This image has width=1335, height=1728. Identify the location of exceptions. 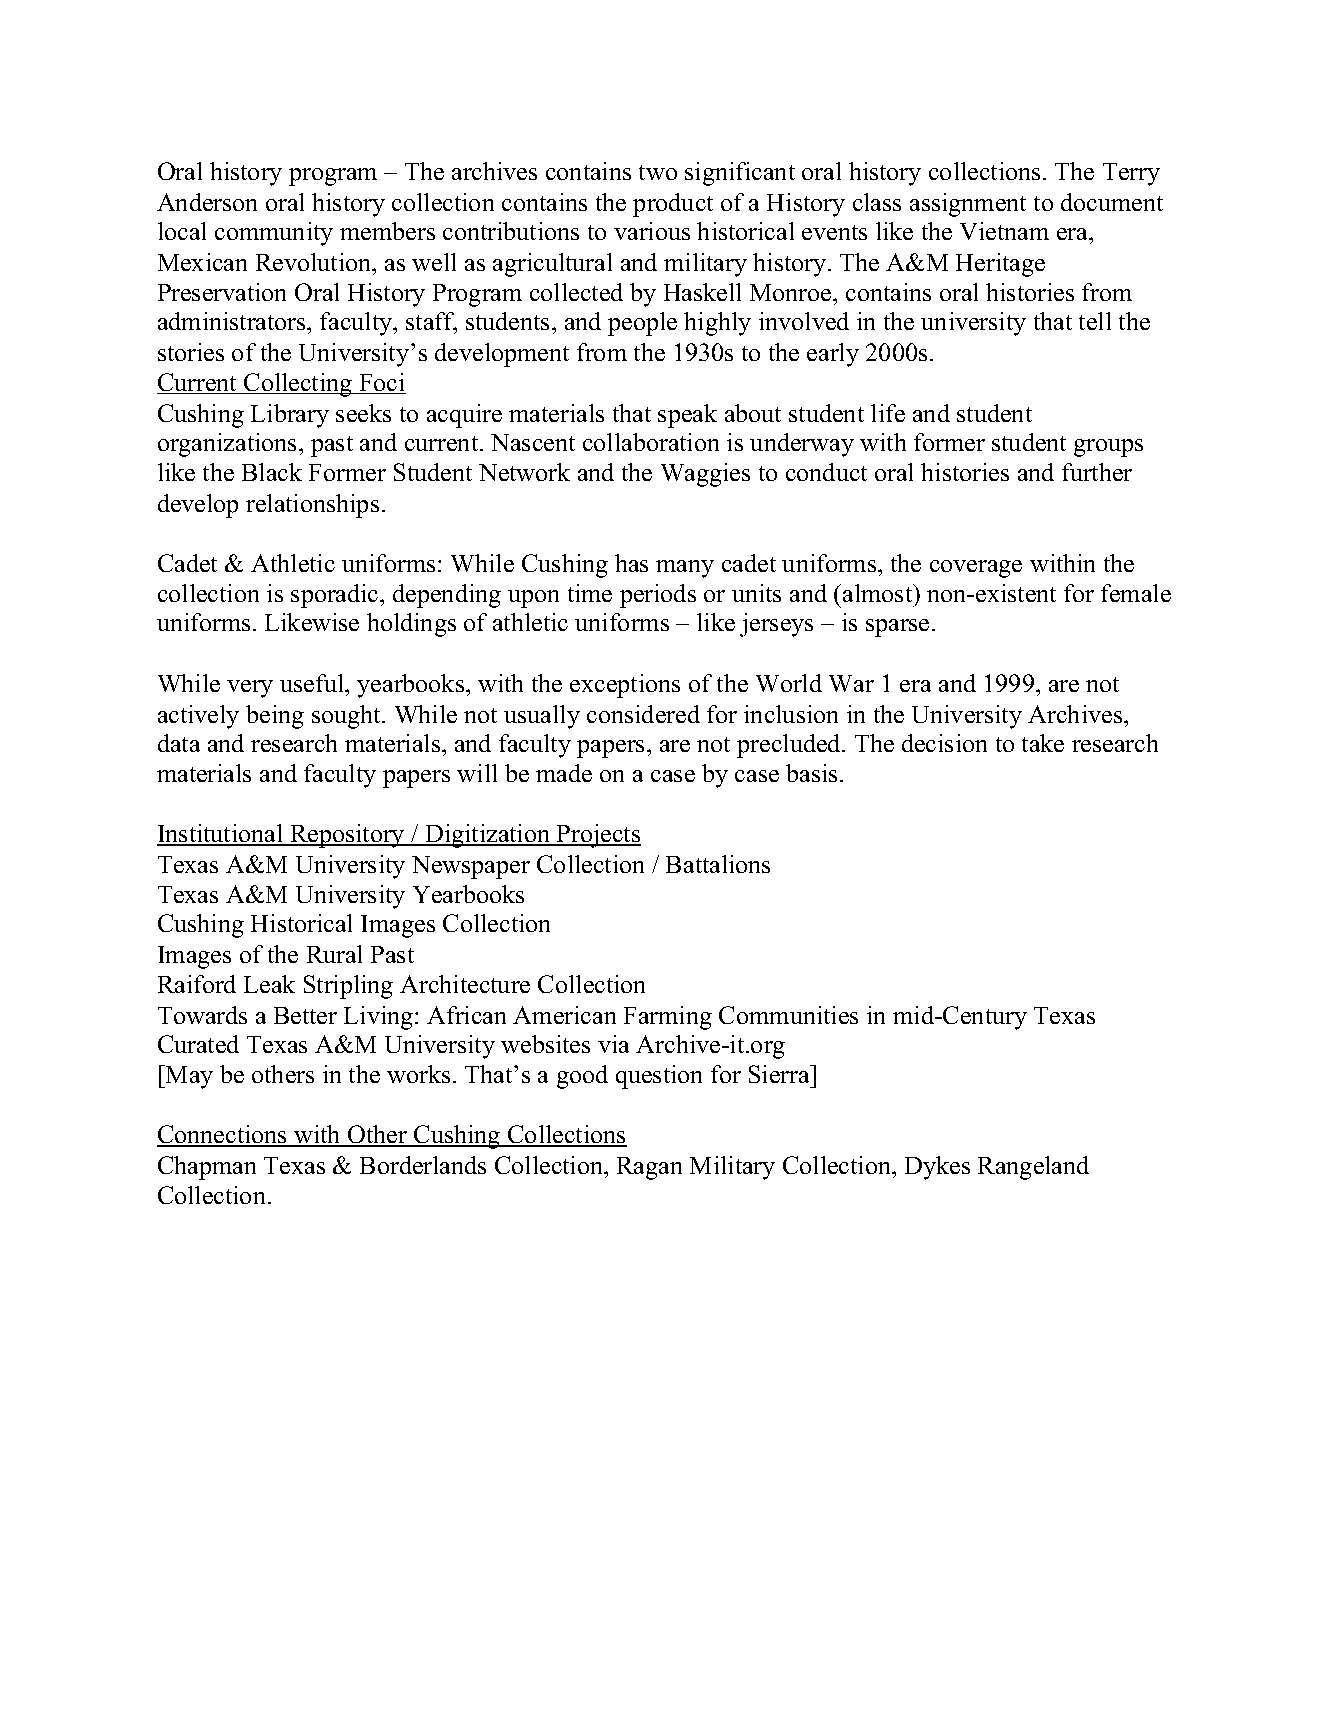
(625, 686).
